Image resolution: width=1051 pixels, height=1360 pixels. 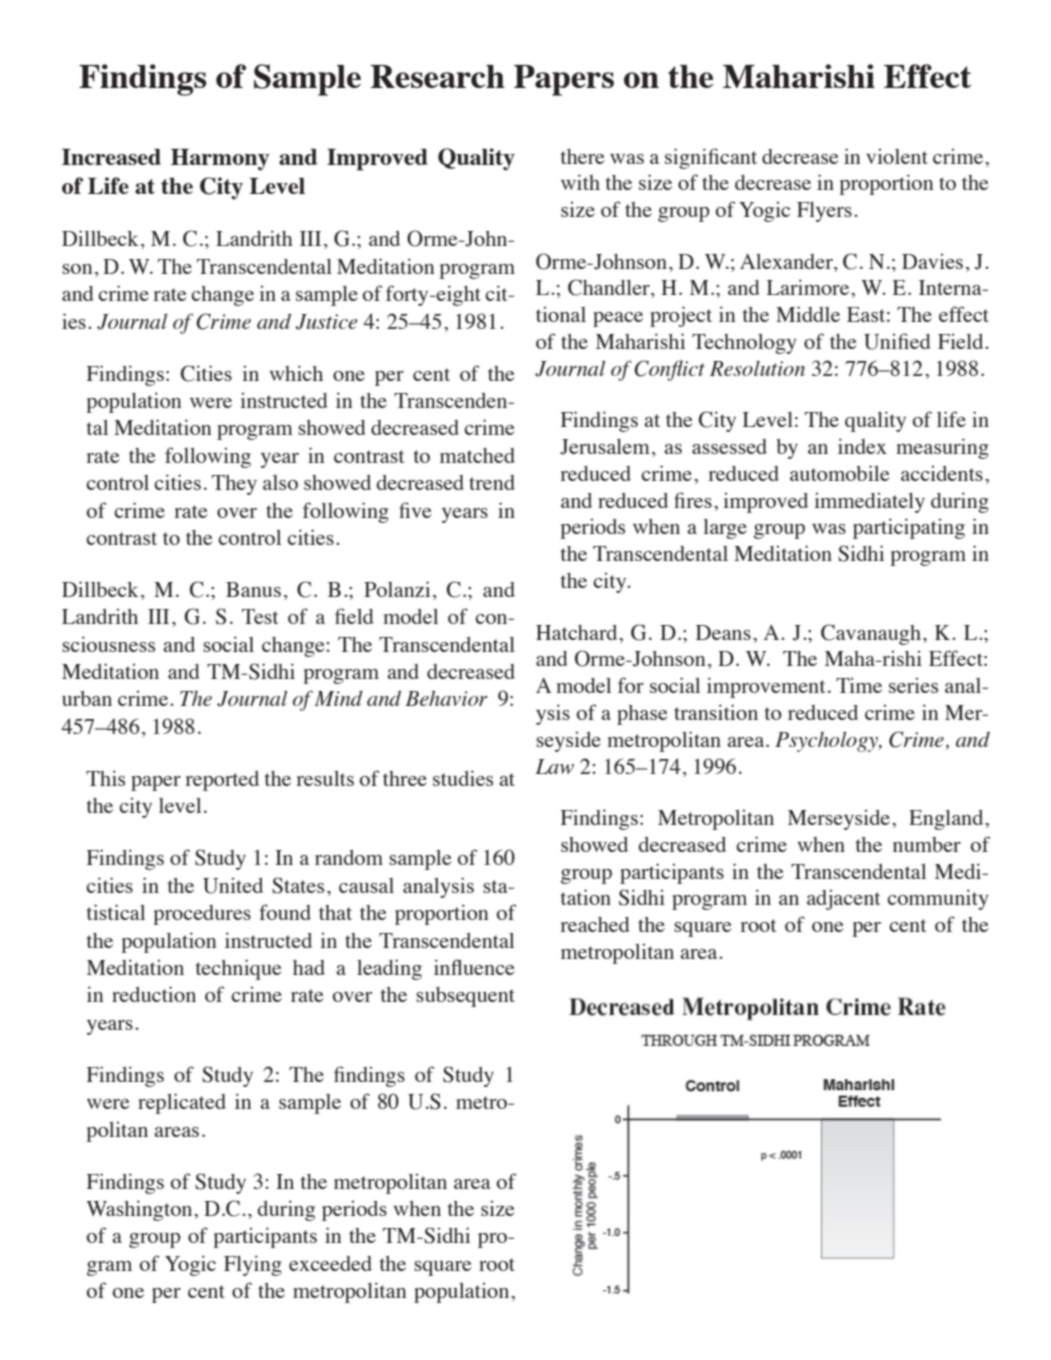 I want to click on Test, so click(x=260, y=616).
